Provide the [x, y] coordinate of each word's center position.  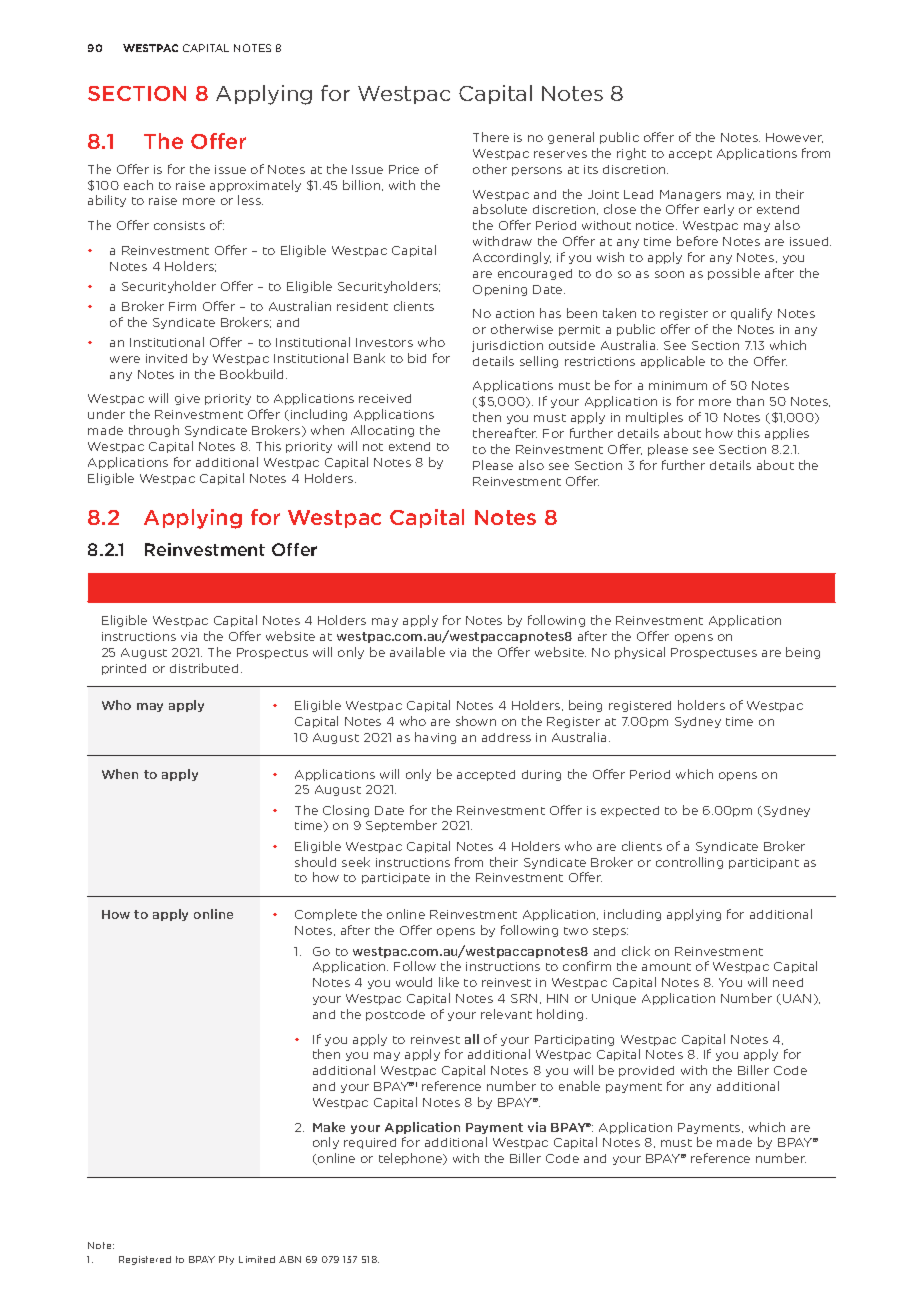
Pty [226, 1260]
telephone [412, 1159]
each [138, 185]
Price [404, 169]
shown [476, 721]
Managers [690, 195]
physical [640, 653]
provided [646, 1071]
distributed [204, 668]
